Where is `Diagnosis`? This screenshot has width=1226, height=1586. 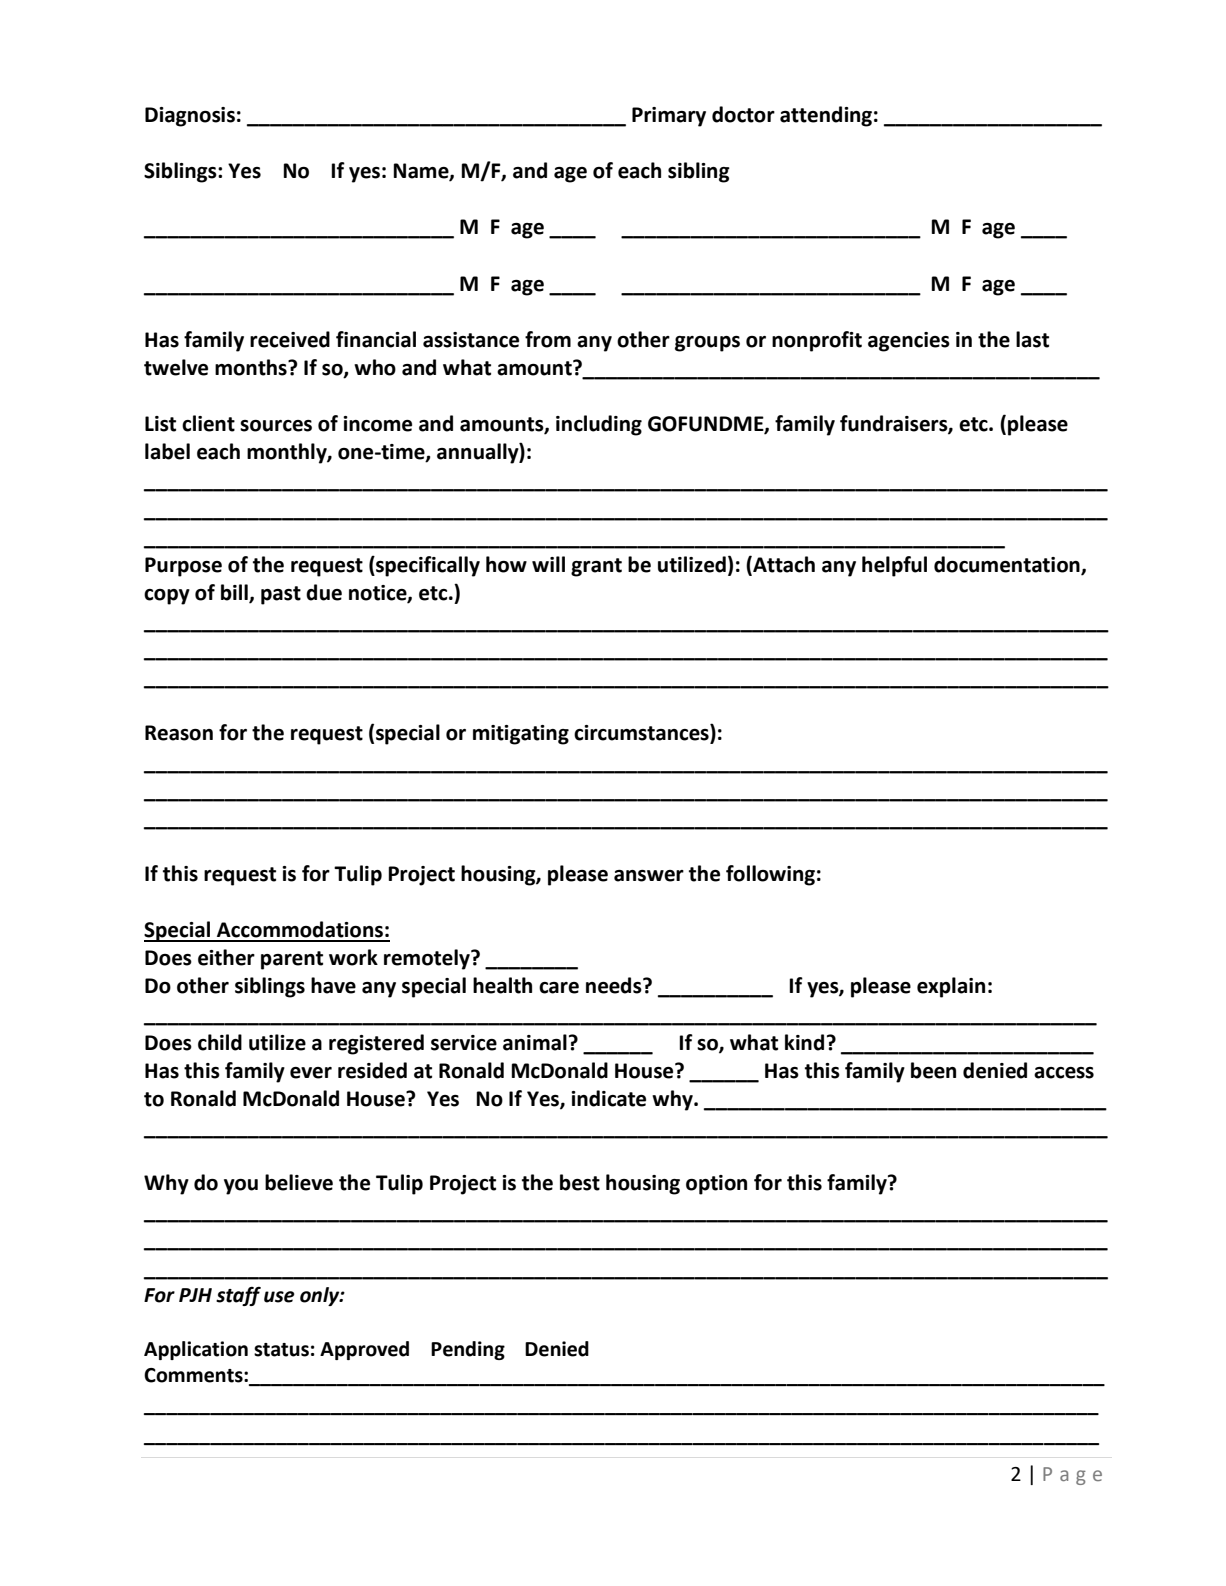 Diagnosis is located at coordinates (190, 117).
